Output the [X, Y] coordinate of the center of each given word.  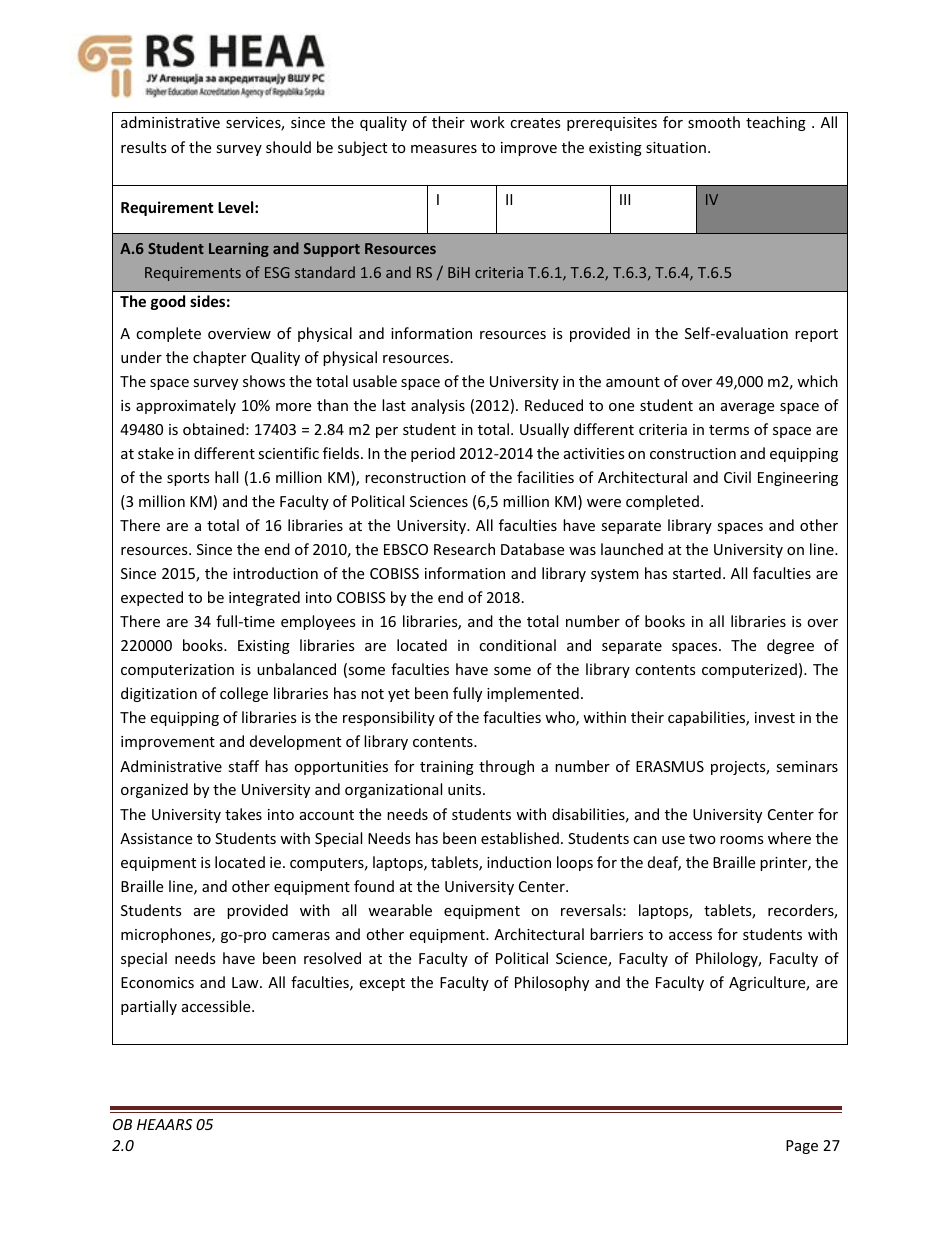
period [433, 454]
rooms [742, 840]
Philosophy [552, 983]
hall [226, 477]
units [466, 789]
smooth [714, 122]
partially [149, 1007]
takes [243, 814]
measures [444, 149]
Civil [737, 477]
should [288, 147]
